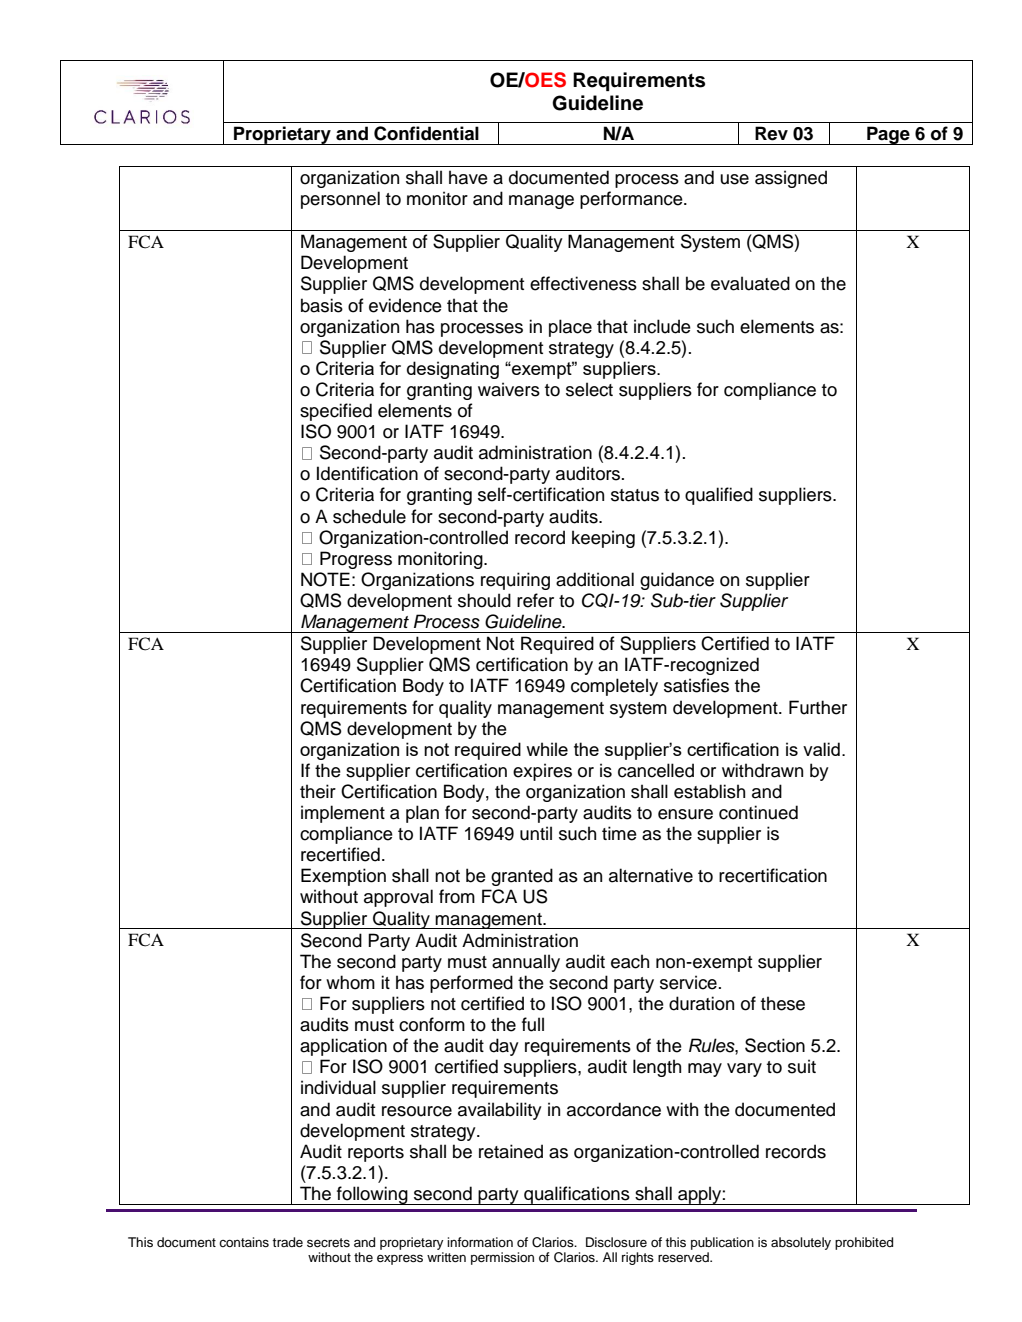  I want to click on schedule, so click(369, 516).
